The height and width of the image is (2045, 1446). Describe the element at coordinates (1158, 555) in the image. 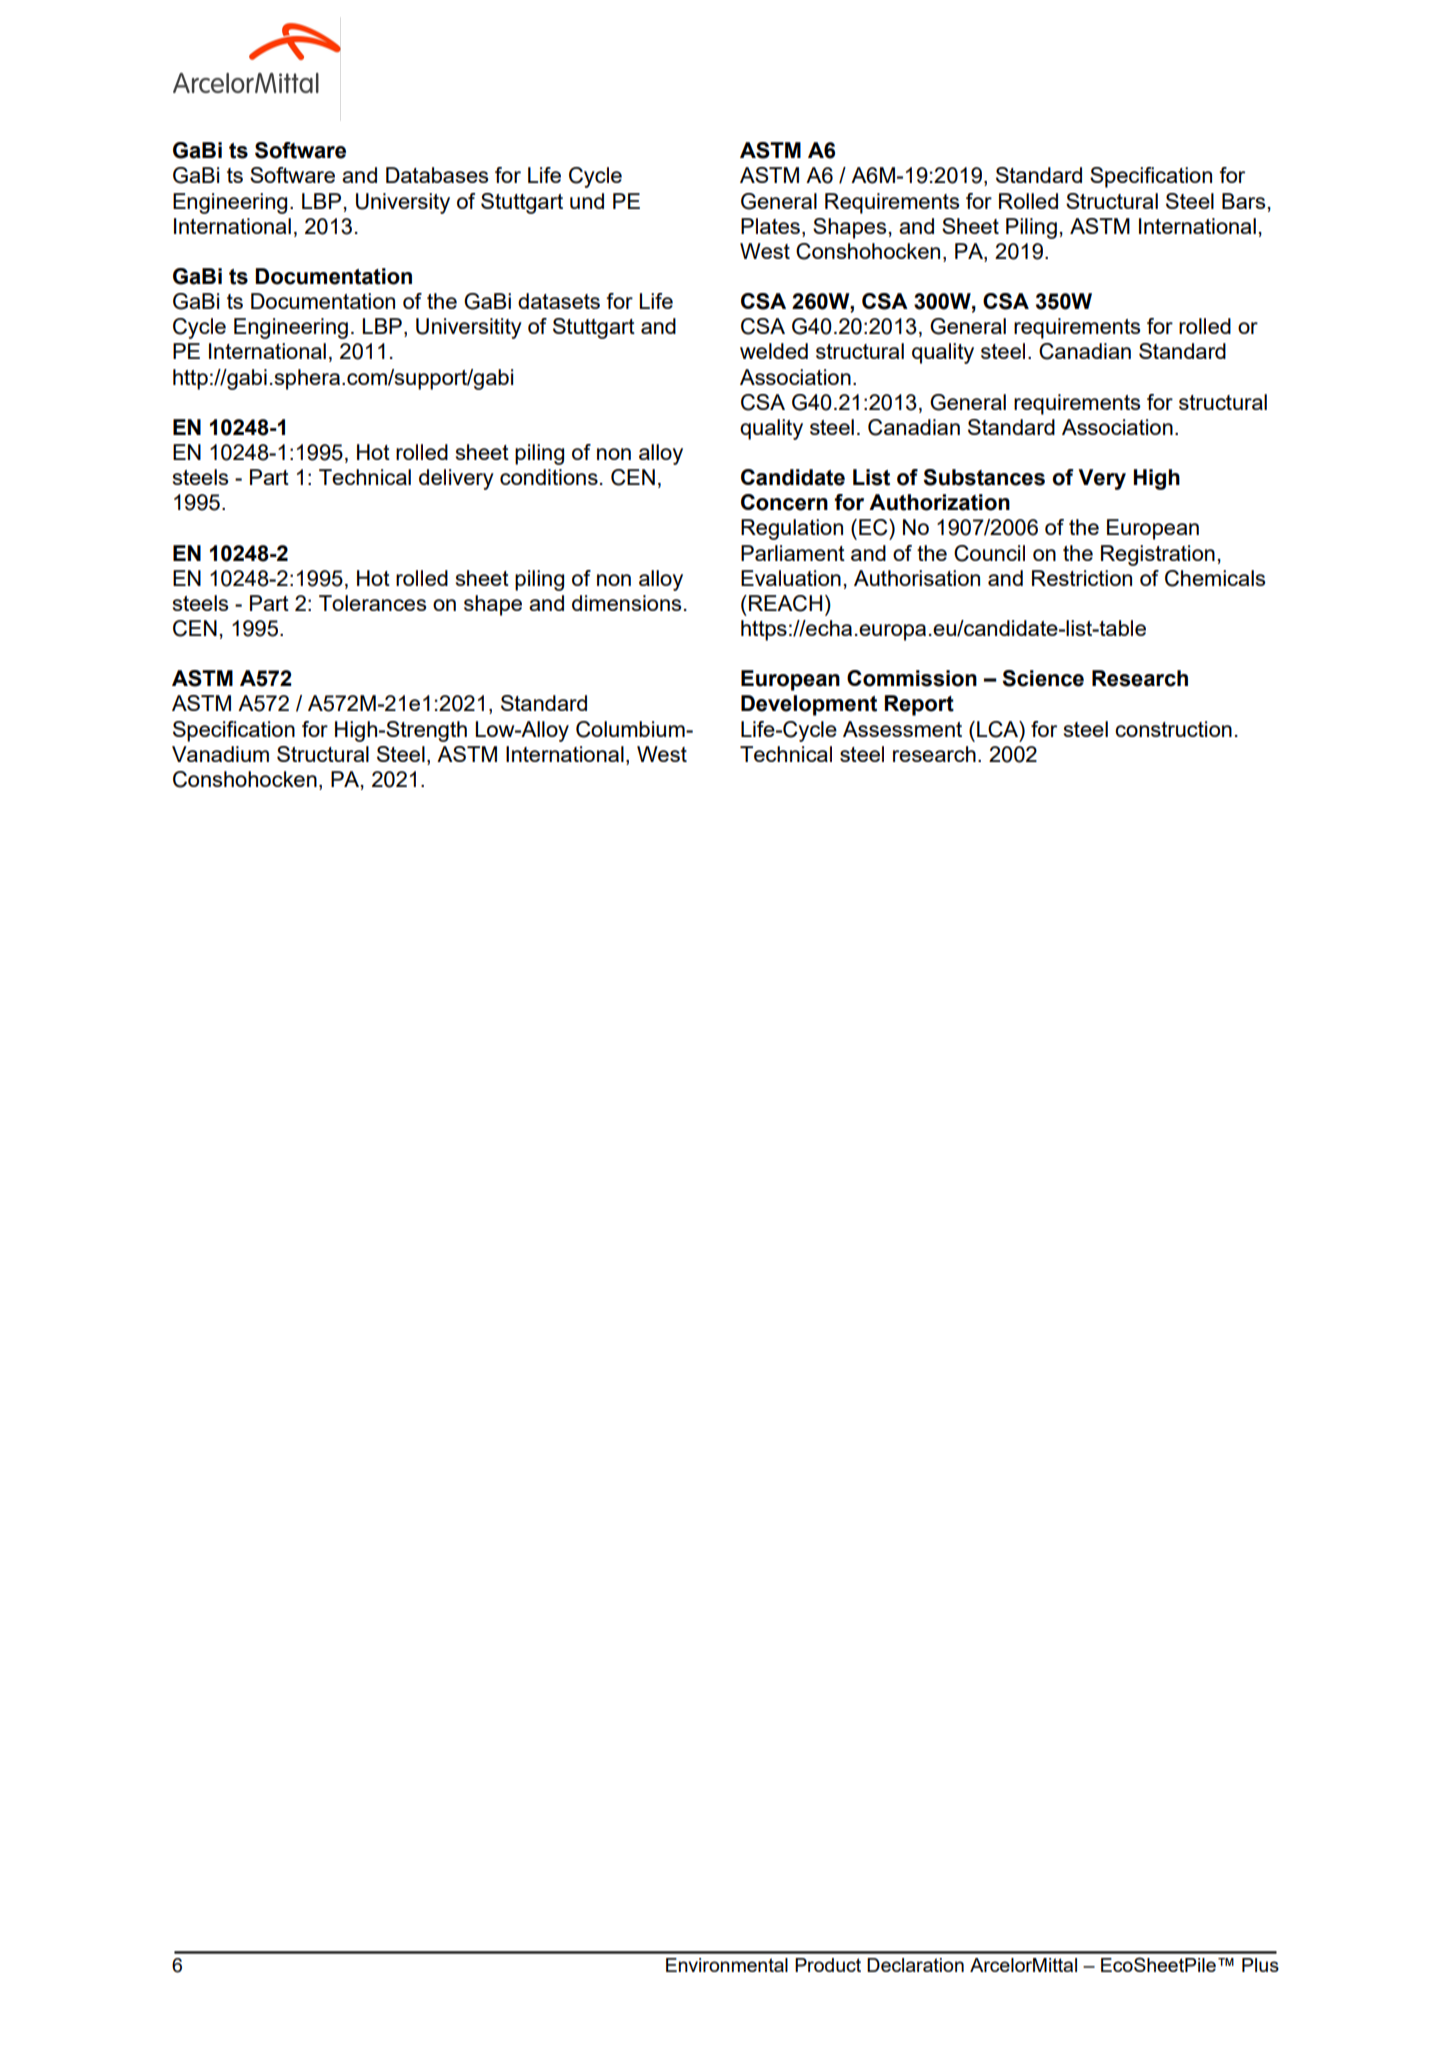

I see `Registration` at that location.
